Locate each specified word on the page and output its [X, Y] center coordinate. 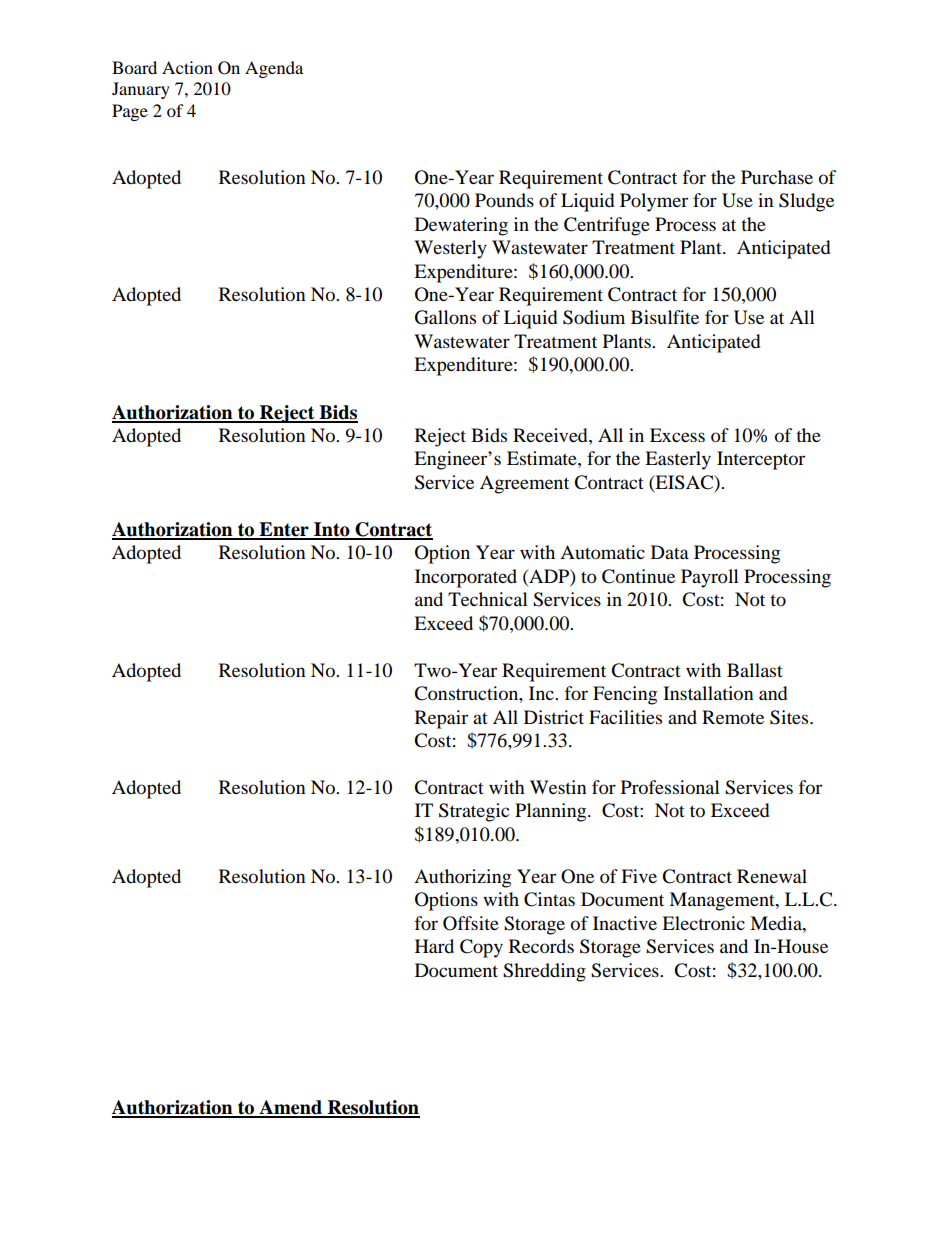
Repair [441, 719]
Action [187, 67]
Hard [434, 946]
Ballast [755, 670]
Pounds [504, 200]
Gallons [445, 317]
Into [332, 530]
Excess [677, 435]
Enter [284, 530]
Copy [481, 948]
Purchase [777, 177]
